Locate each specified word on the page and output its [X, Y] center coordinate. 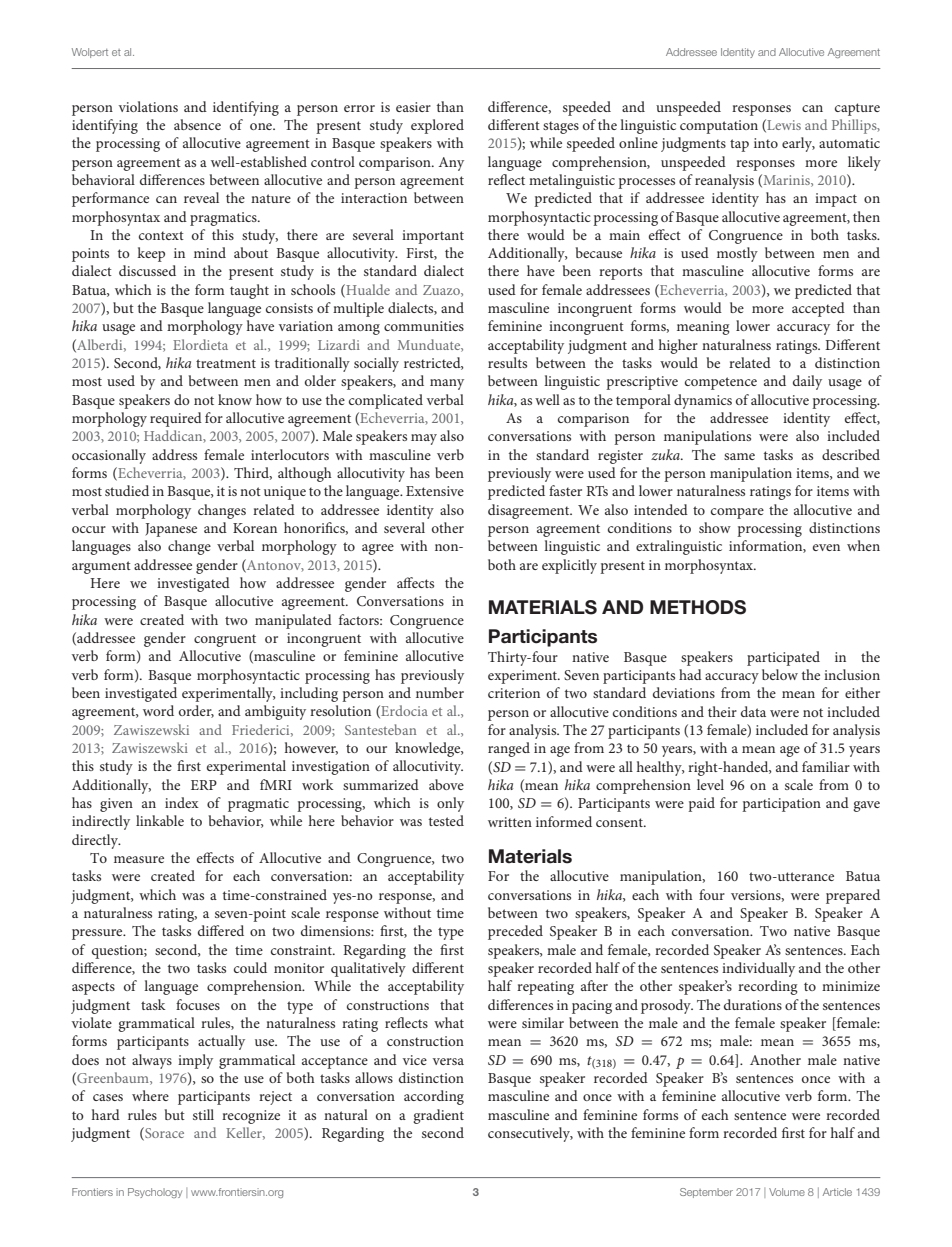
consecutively [530, 1134]
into [766, 143]
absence [197, 124]
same [739, 456]
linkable [160, 820]
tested [446, 820]
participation [781, 805]
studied [127, 490]
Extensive [435, 491]
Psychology [155, 1193]
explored [437, 126]
